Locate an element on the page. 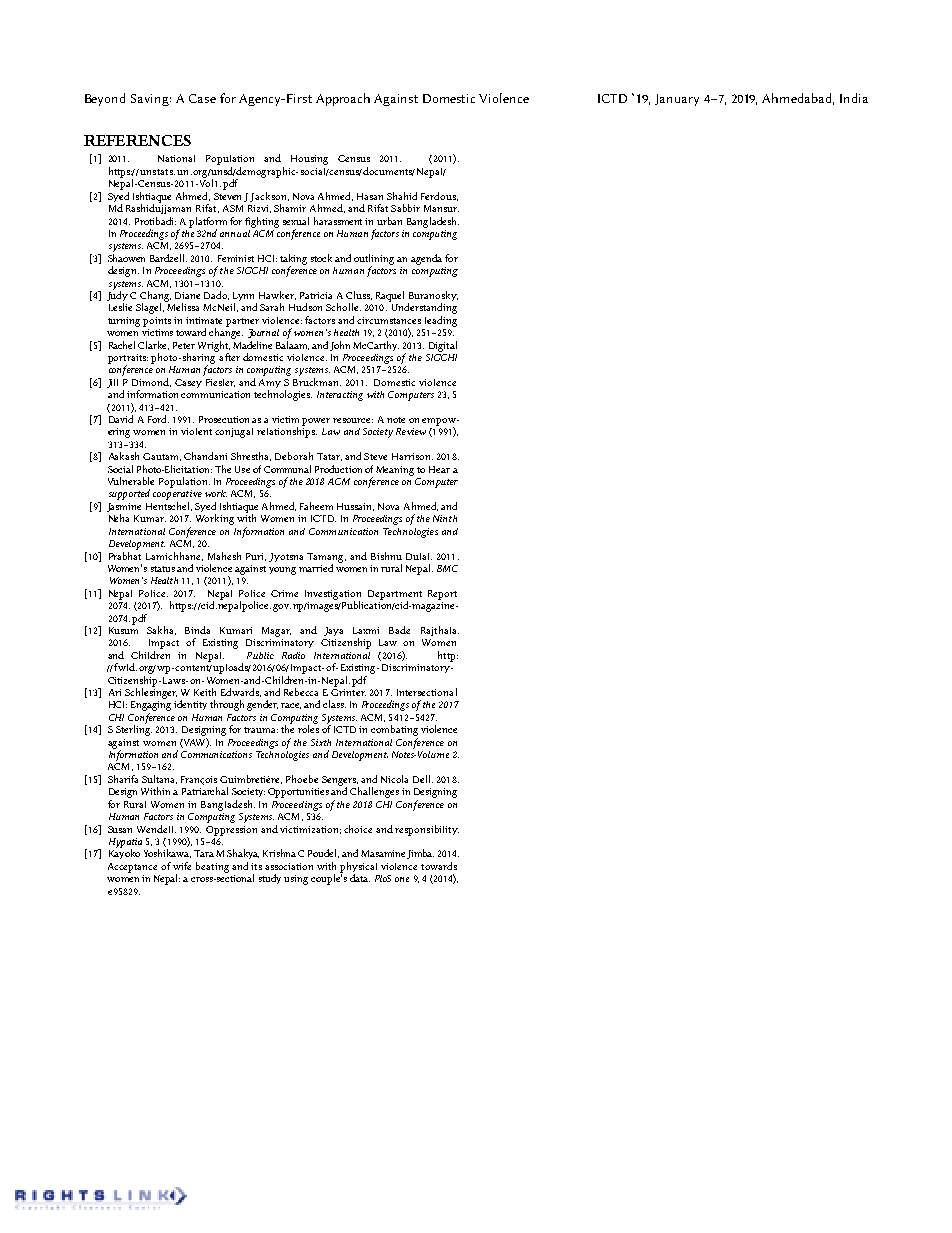 This document has width=952, height=1233. REFERENCES is located at coordinates (137, 140).
